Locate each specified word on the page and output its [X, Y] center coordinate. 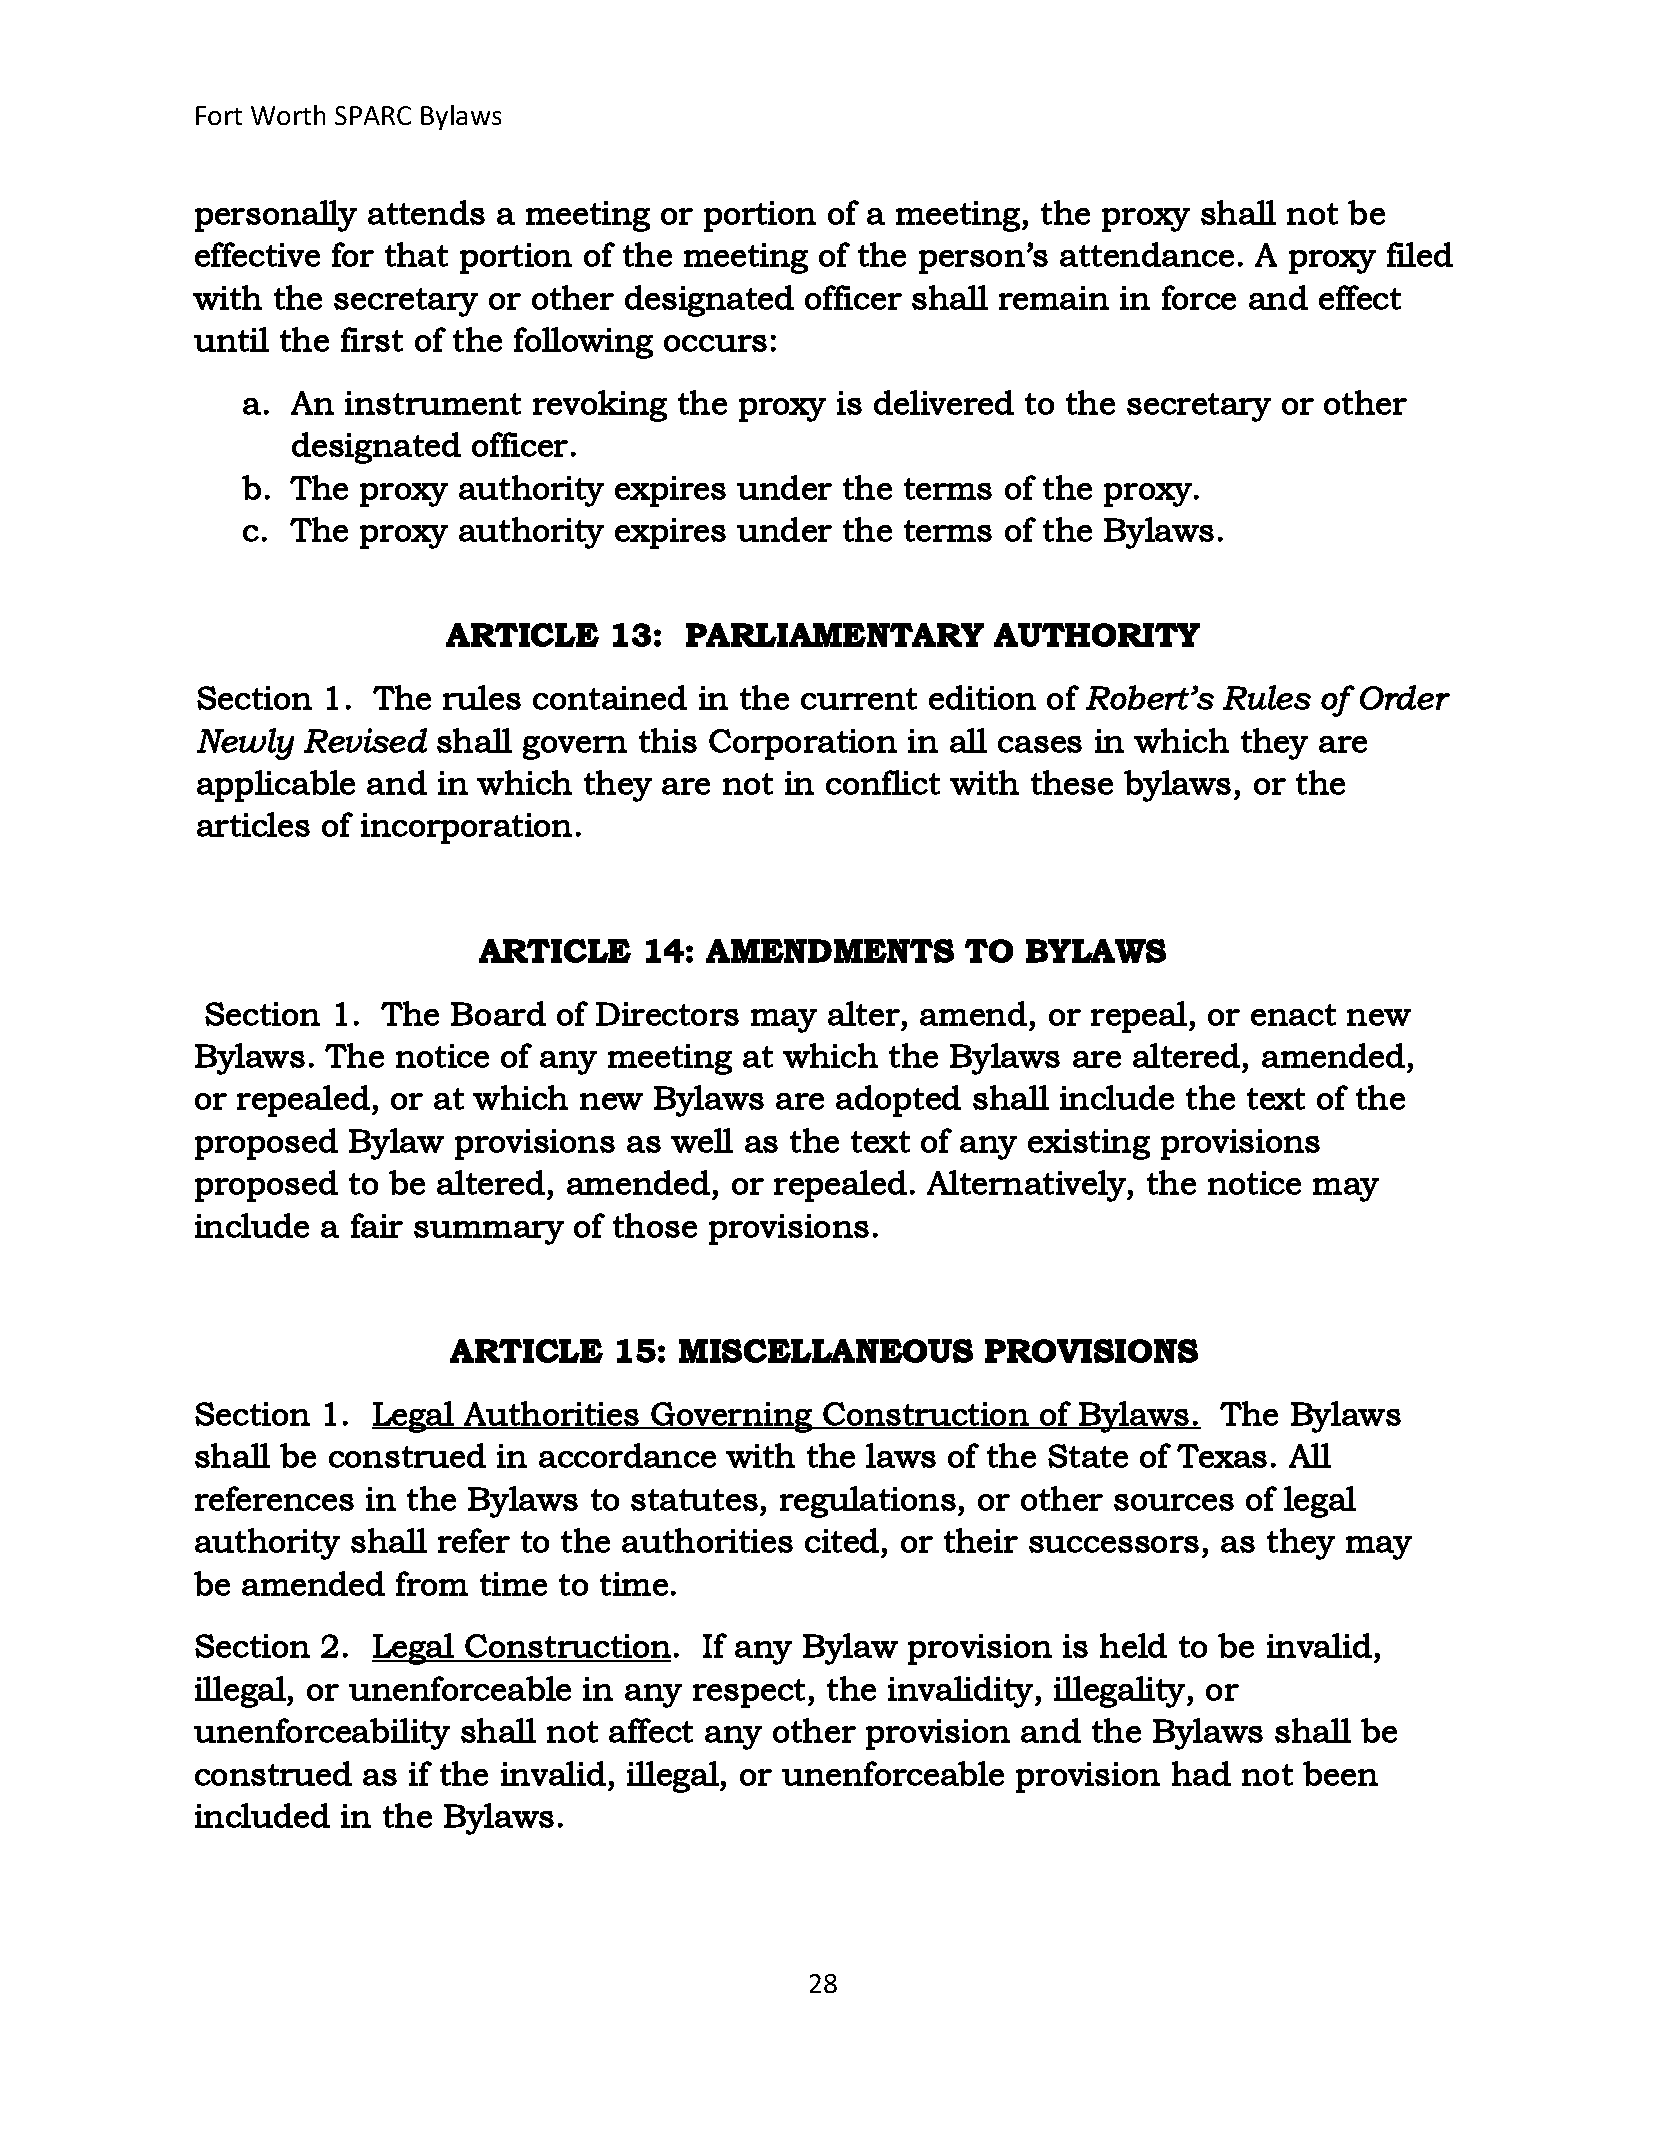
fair [377, 1225]
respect [749, 1693]
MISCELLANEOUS [826, 1351]
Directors [667, 1014]
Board [498, 1013]
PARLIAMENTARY [835, 635]
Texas [1222, 1456]
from [432, 1583]
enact [1293, 1015]
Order [1405, 697]
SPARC [373, 115]
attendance [1147, 254]
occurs [715, 343]
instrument [433, 403]
